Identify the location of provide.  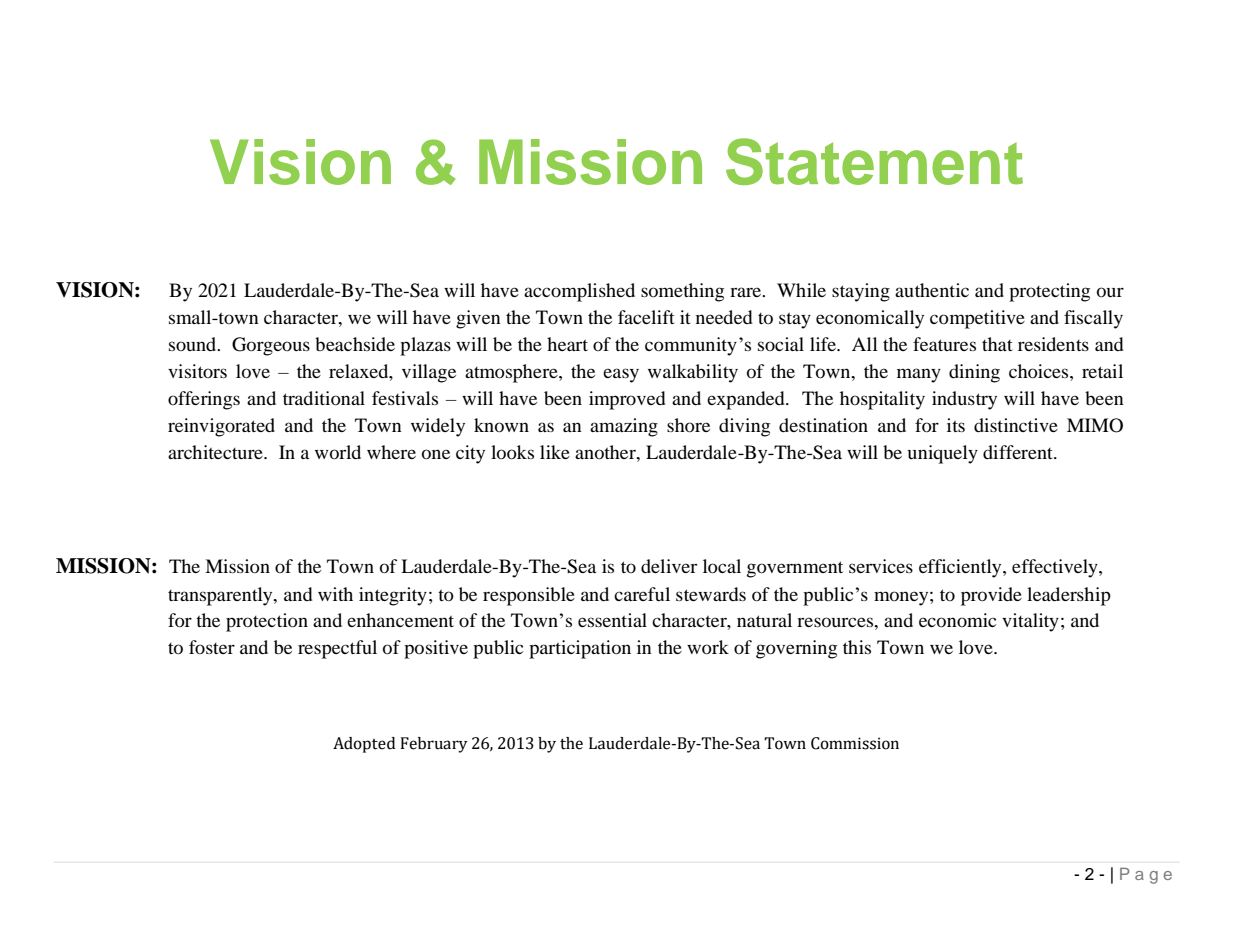
(991, 596).
